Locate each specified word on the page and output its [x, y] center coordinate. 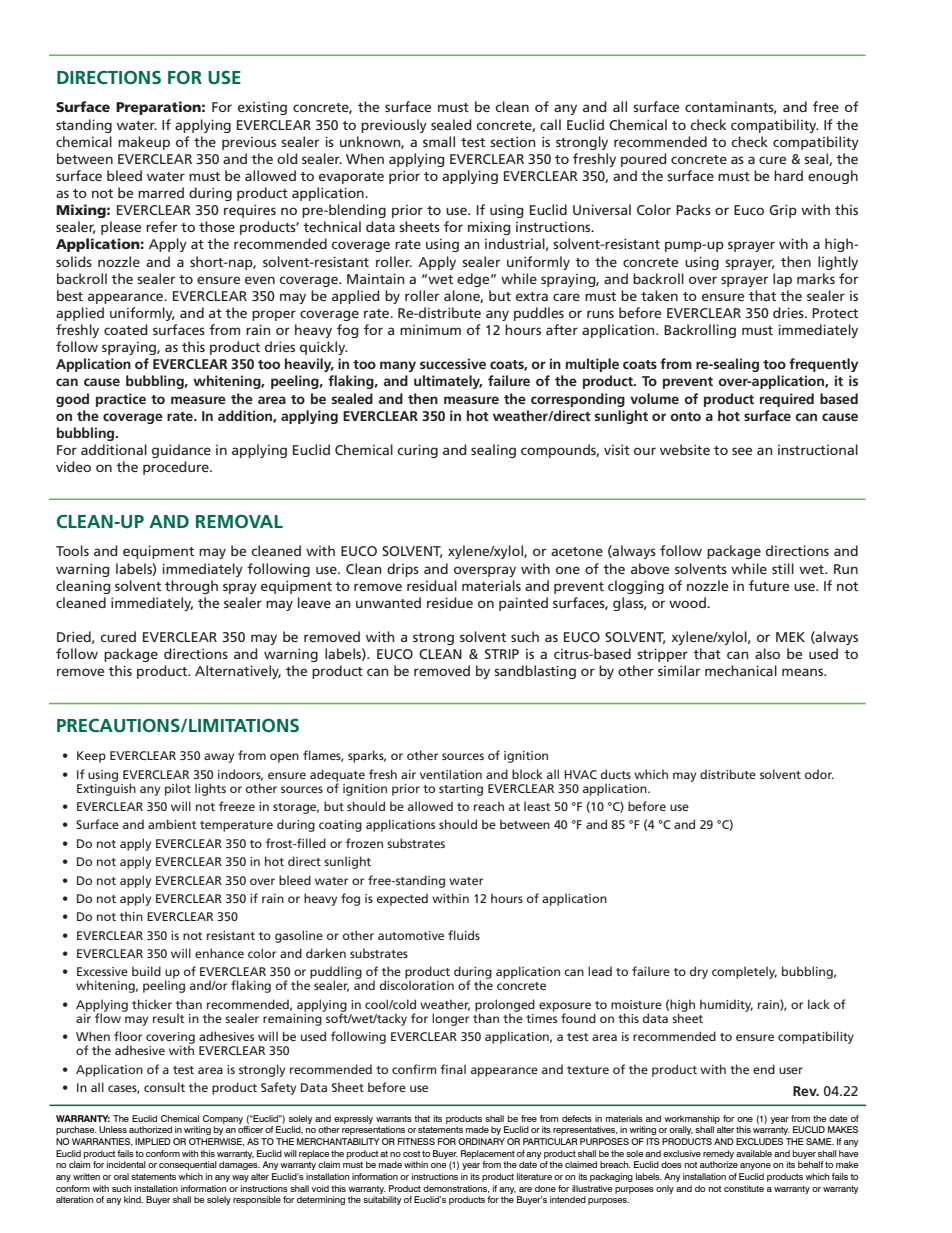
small [439, 141]
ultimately [448, 382]
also [767, 653]
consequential [188, 1165]
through [191, 587]
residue [450, 602]
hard [788, 175]
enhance [219, 953]
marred [161, 192]
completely [744, 972]
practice [121, 400]
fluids [464, 935]
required [787, 400]
